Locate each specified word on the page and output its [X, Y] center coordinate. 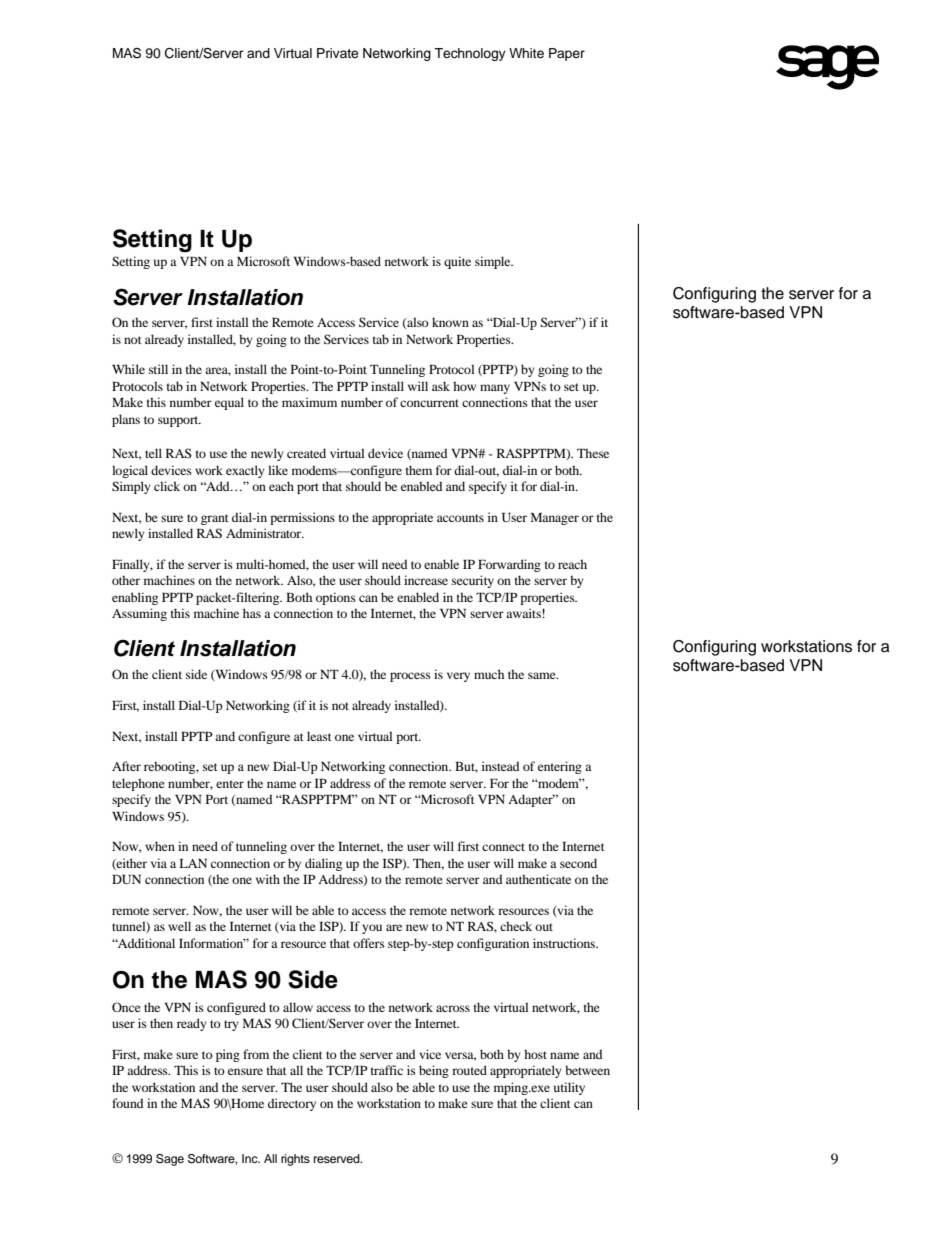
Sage [170, 1160]
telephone [138, 784]
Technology [470, 54]
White [526, 53]
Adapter [531, 800]
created [306, 453]
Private [337, 53]
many [495, 389]
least [319, 736]
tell [153, 453]
